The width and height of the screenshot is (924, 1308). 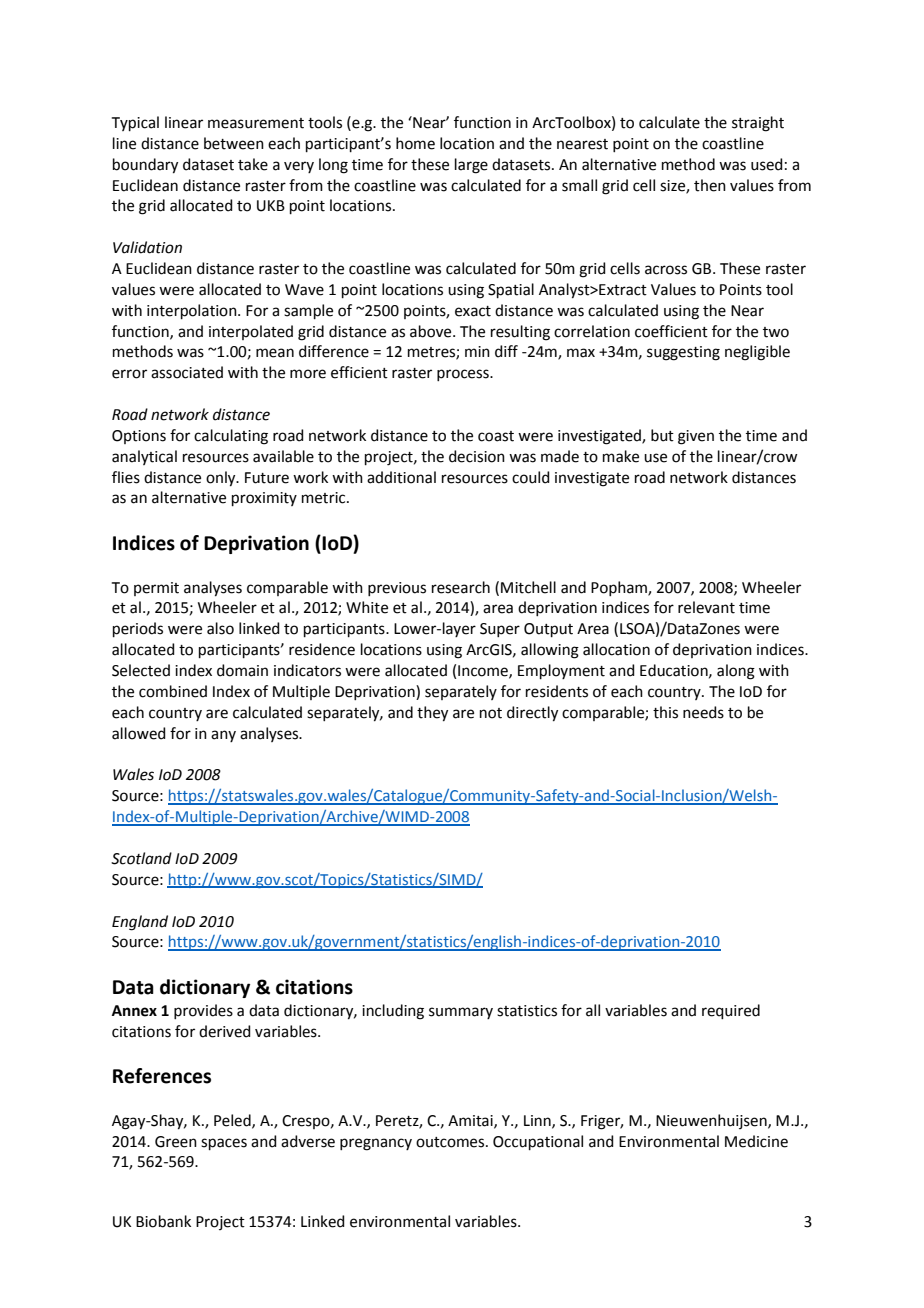 I want to click on associated, so click(x=187, y=372).
